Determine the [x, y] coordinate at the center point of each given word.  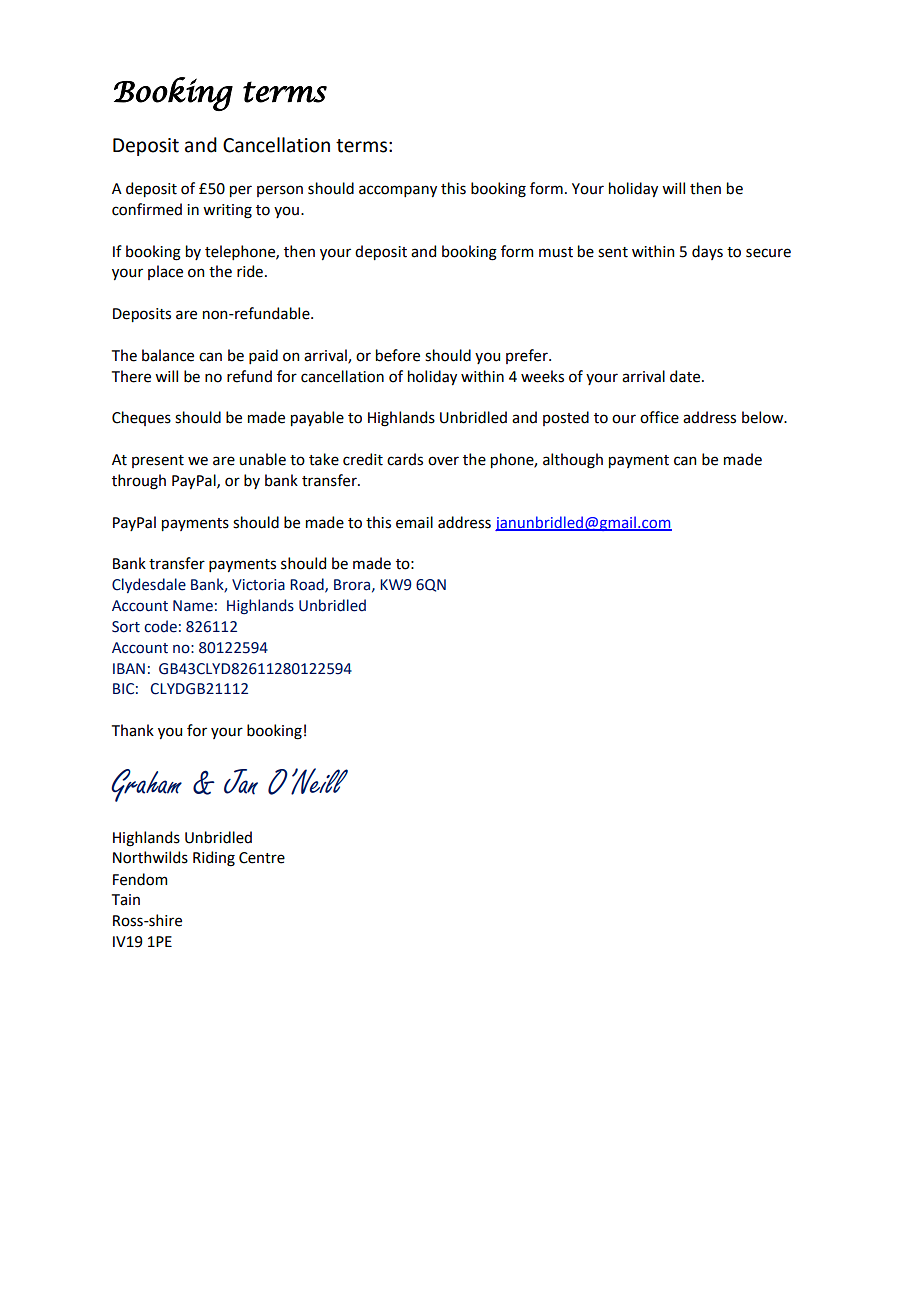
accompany [398, 191]
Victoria [258, 585]
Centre [262, 858]
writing [227, 211]
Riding [214, 859]
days [707, 252]
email [414, 522]
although [573, 461]
